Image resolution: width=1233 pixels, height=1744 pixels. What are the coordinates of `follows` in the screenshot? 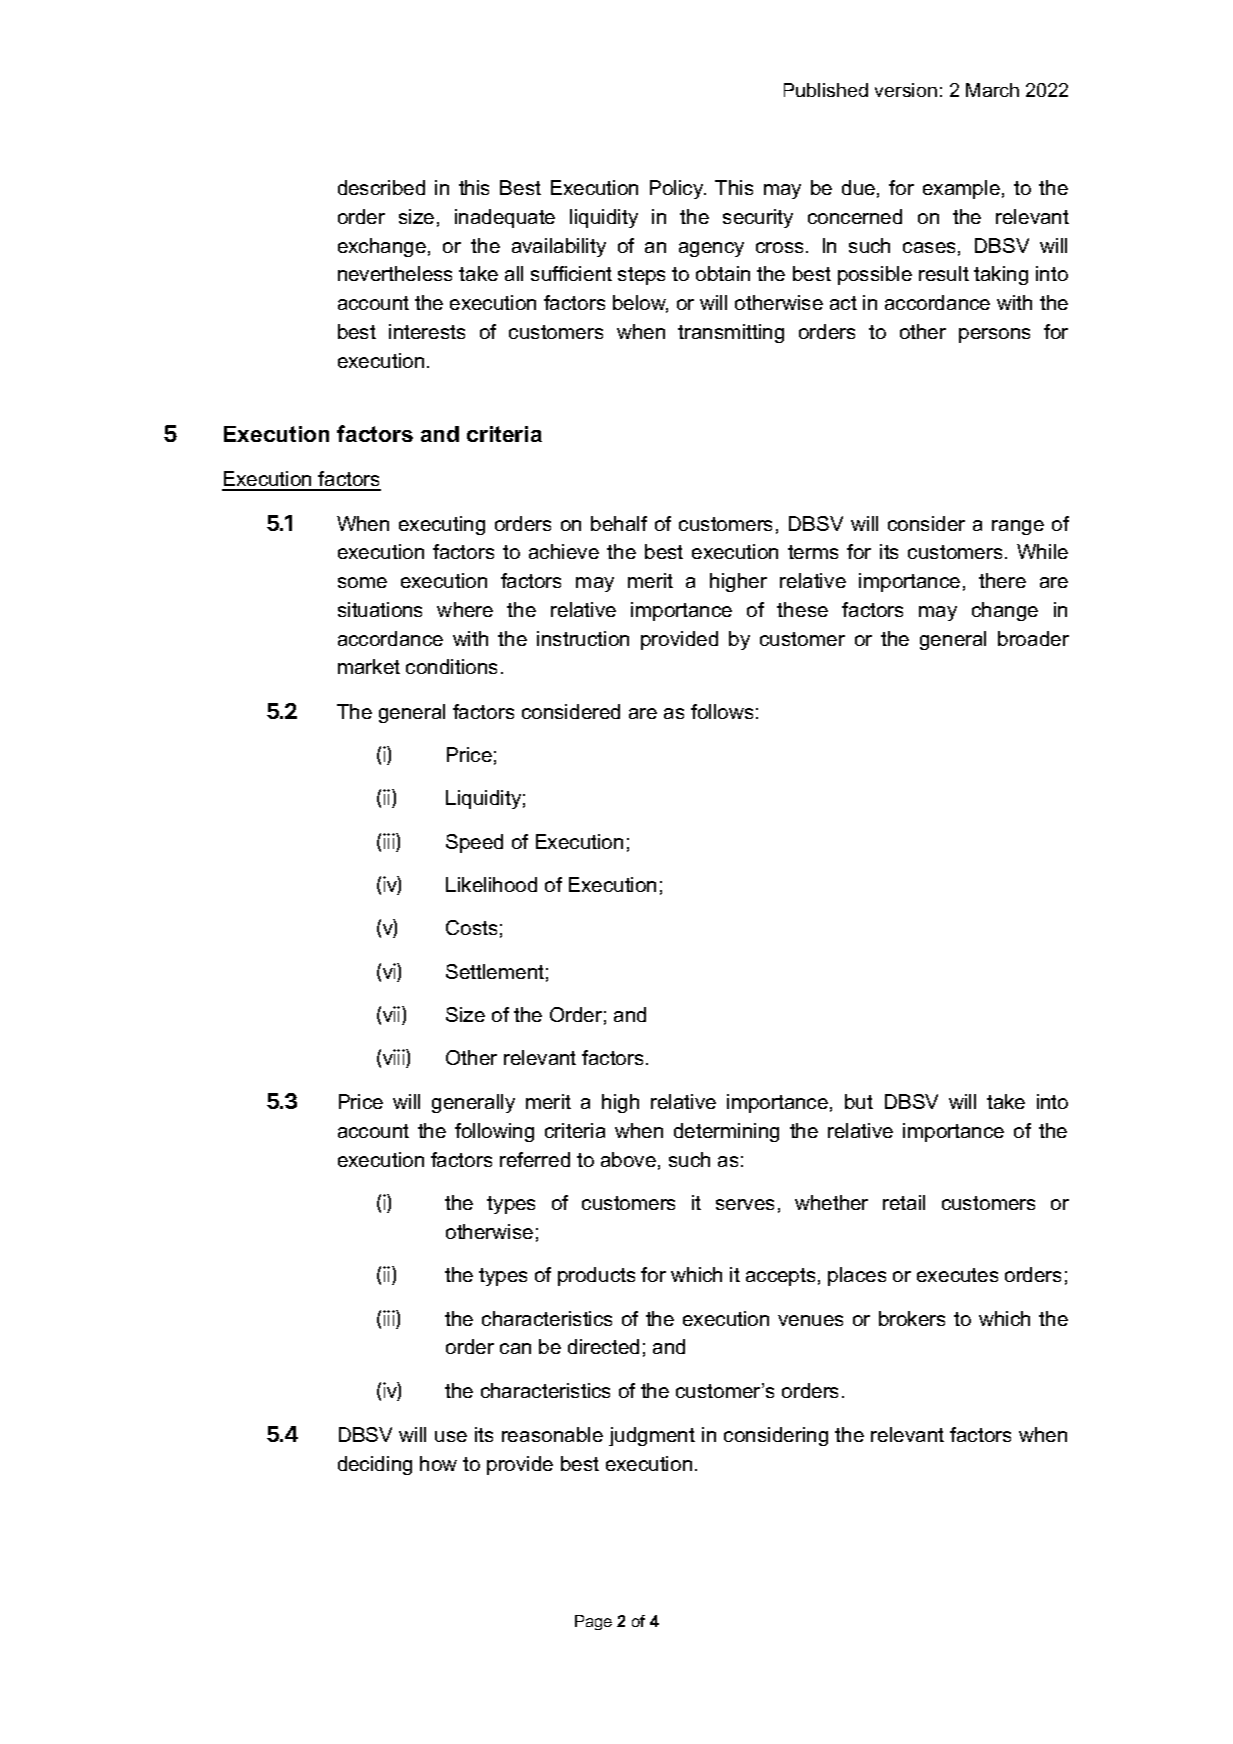 It's located at (722, 711).
